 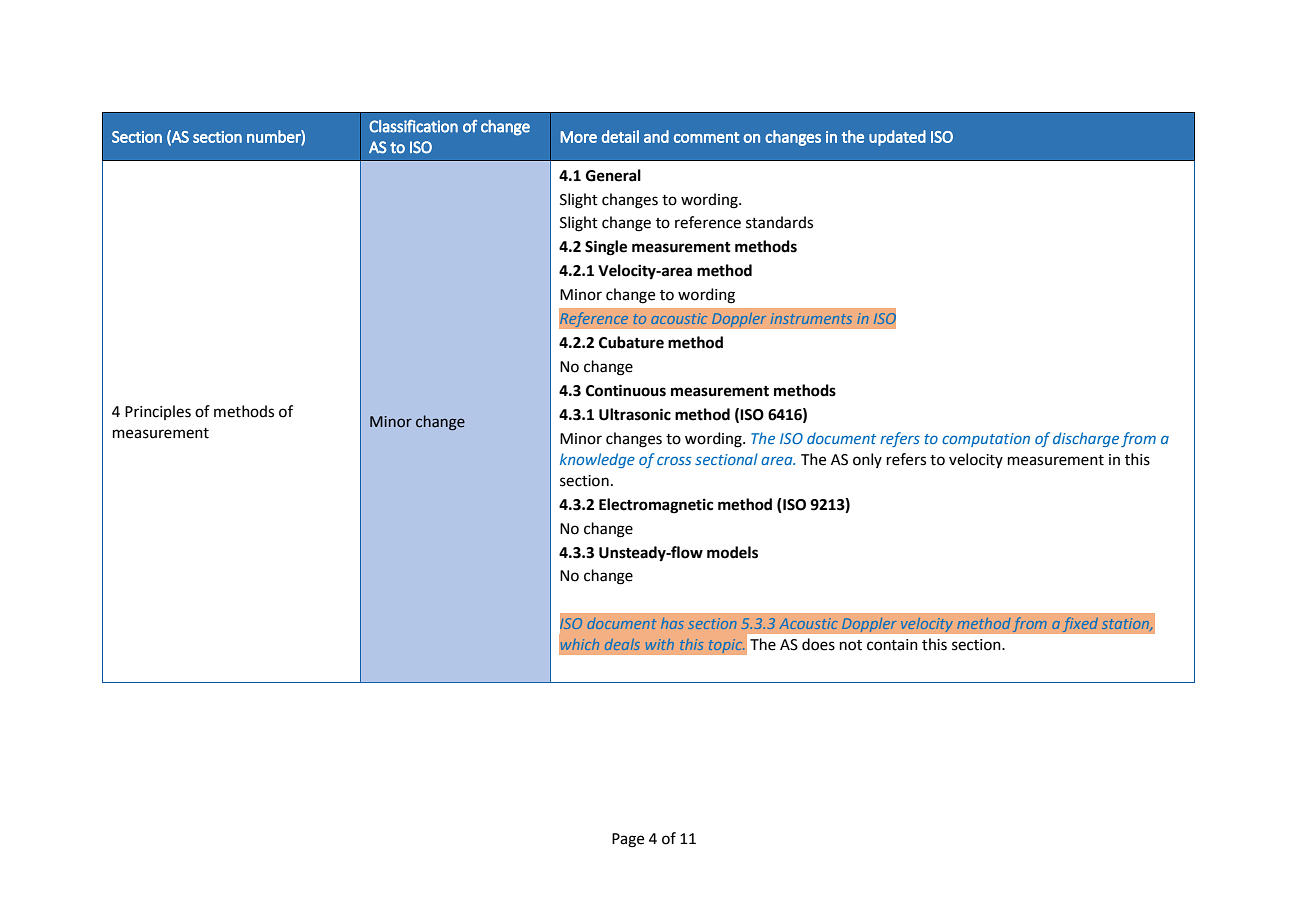 What do you see at coordinates (672, 623) in the document?
I see `has` at bounding box center [672, 623].
